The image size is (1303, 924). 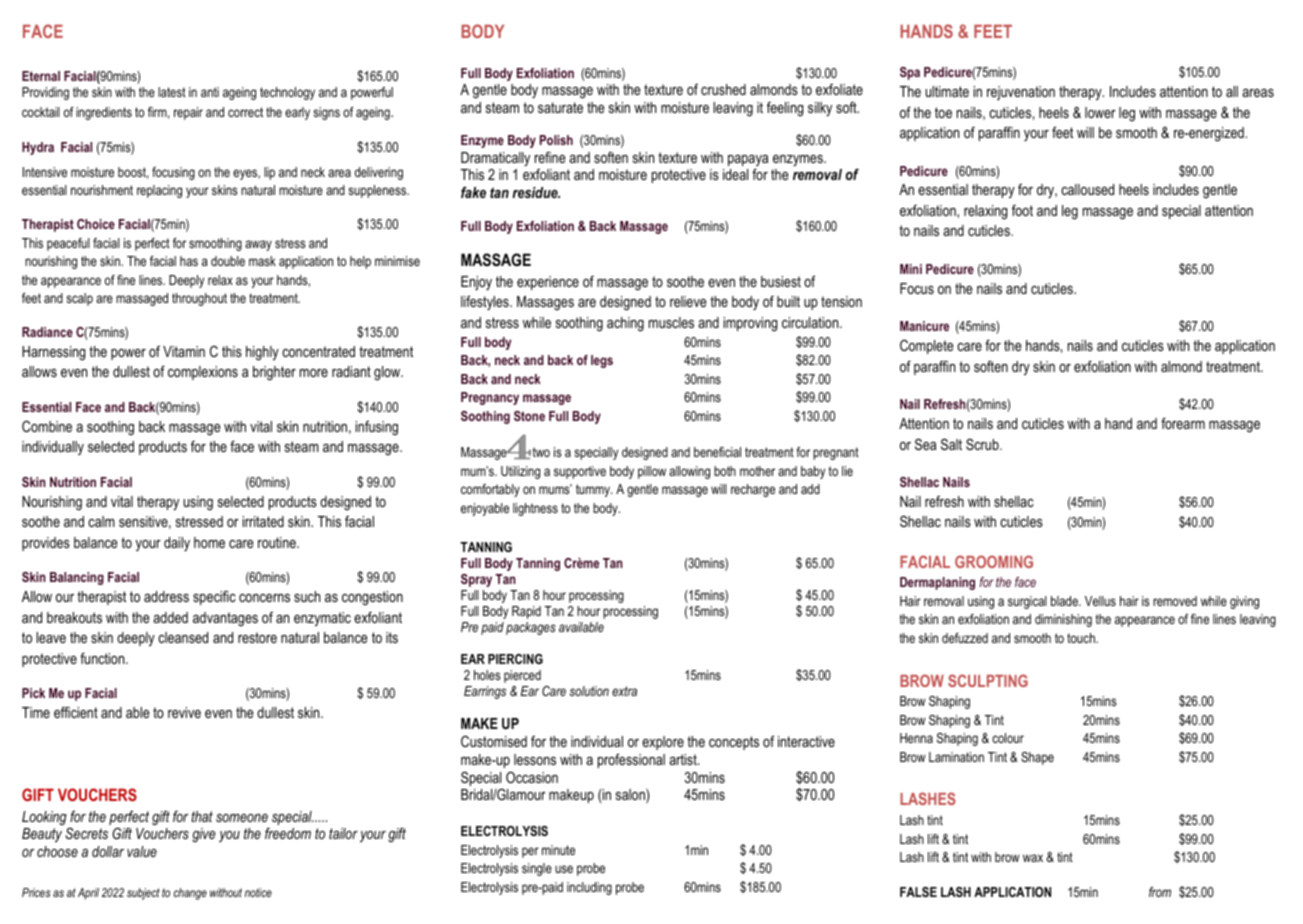 I want to click on legs, so click(x=602, y=361).
